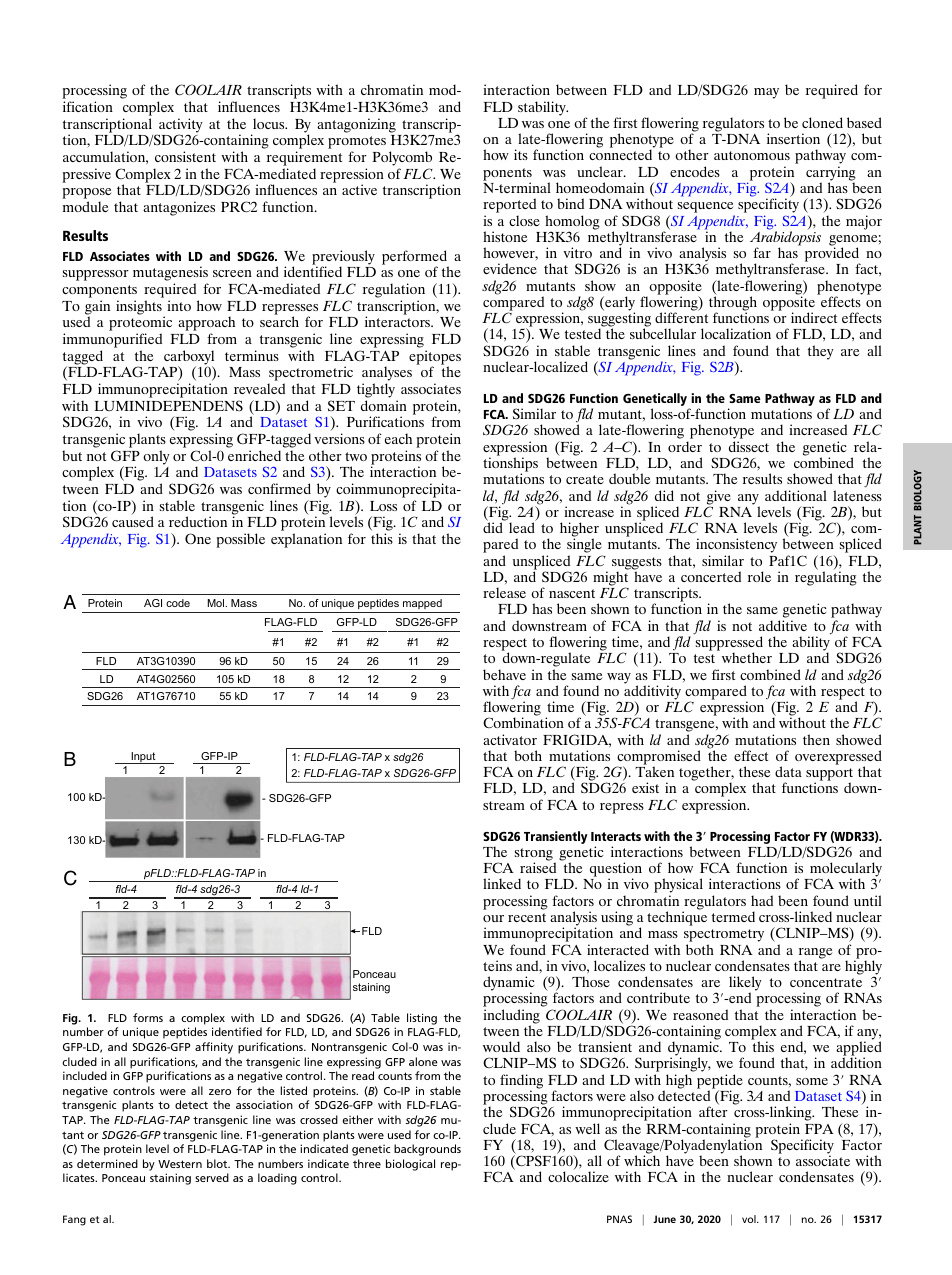 This document has height=1275, width=952. Describe the element at coordinates (422, 604) in the document. I see `mapped` at that location.
